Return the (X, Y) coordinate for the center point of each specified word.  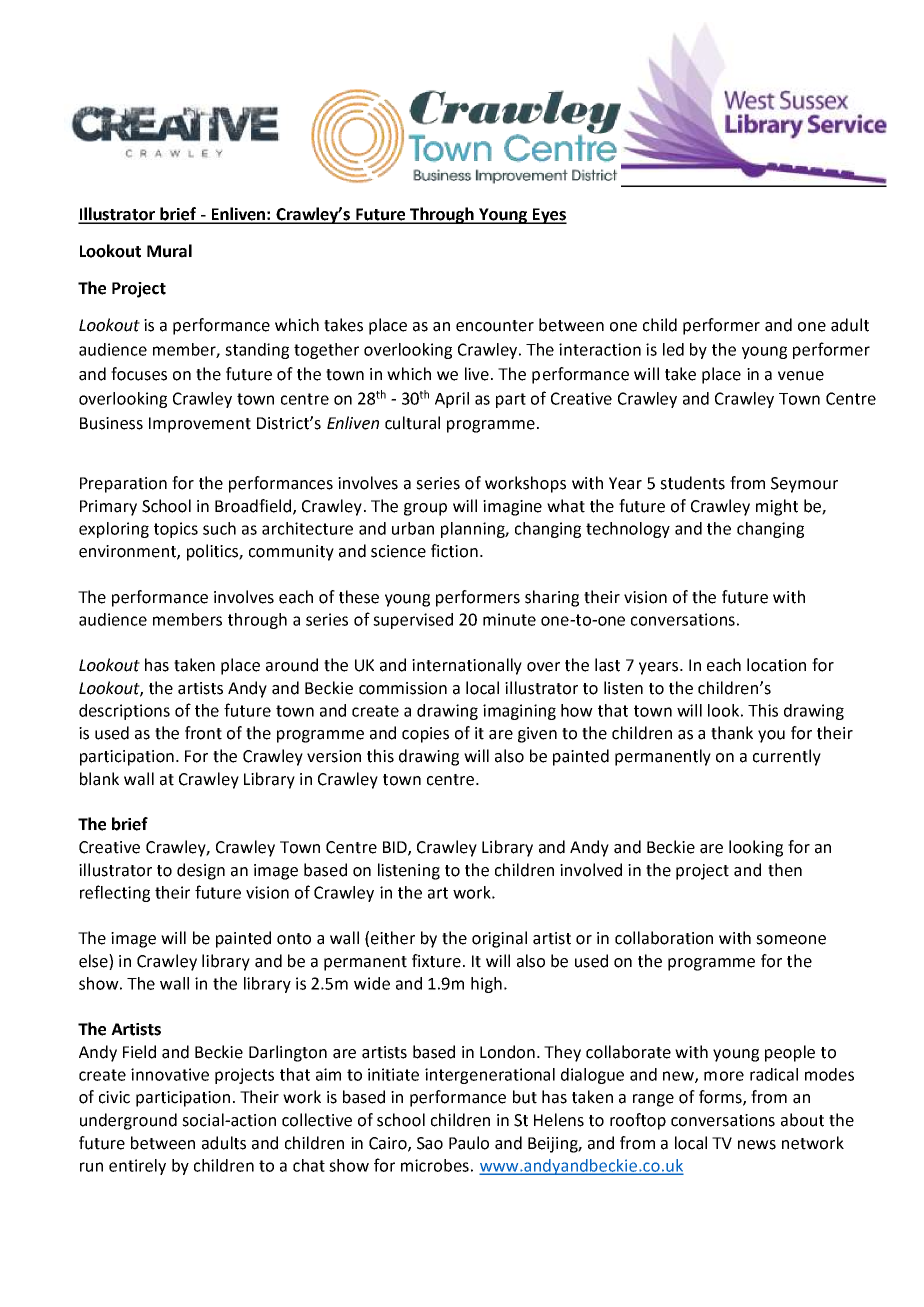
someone (791, 940)
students (692, 483)
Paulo (469, 1143)
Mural (169, 251)
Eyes (548, 216)
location (776, 665)
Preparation (123, 485)
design (201, 871)
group (425, 509)
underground (128, 1121)
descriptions (124, 712)
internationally (467, 666)
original (499, 939)
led (673, 349)
